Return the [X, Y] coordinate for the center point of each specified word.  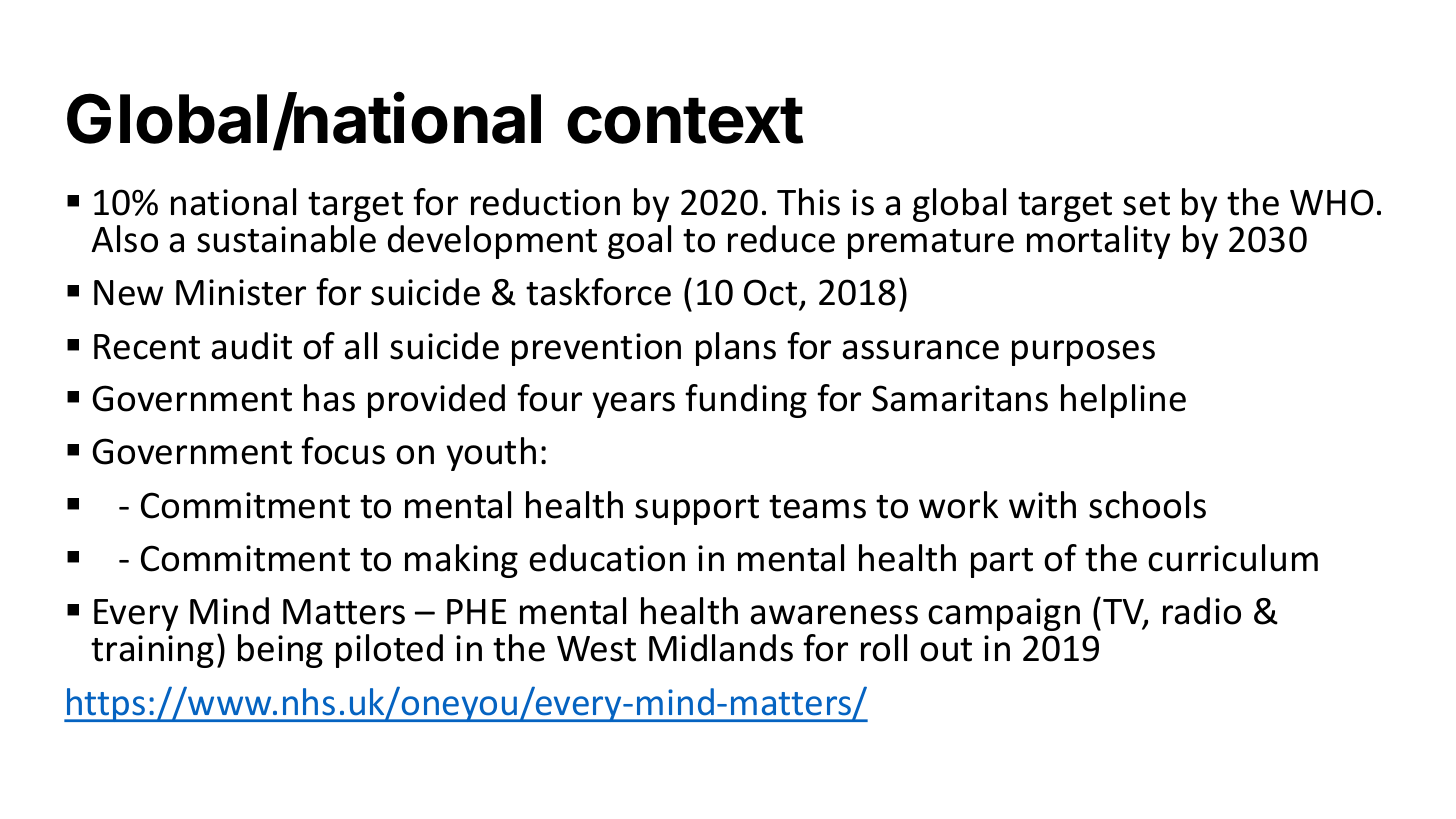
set [1146, 204]
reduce [781, 239]
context [685, 121]
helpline [1123, 401]
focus [343, 451]
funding [746, 401]
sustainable [286, 239]
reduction [545, 202]
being [280, 651]
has [329, 398]
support [697, 510]
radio [1202, 611]
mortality [1098, 242]
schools [1147, 505]
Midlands [721, 648]
